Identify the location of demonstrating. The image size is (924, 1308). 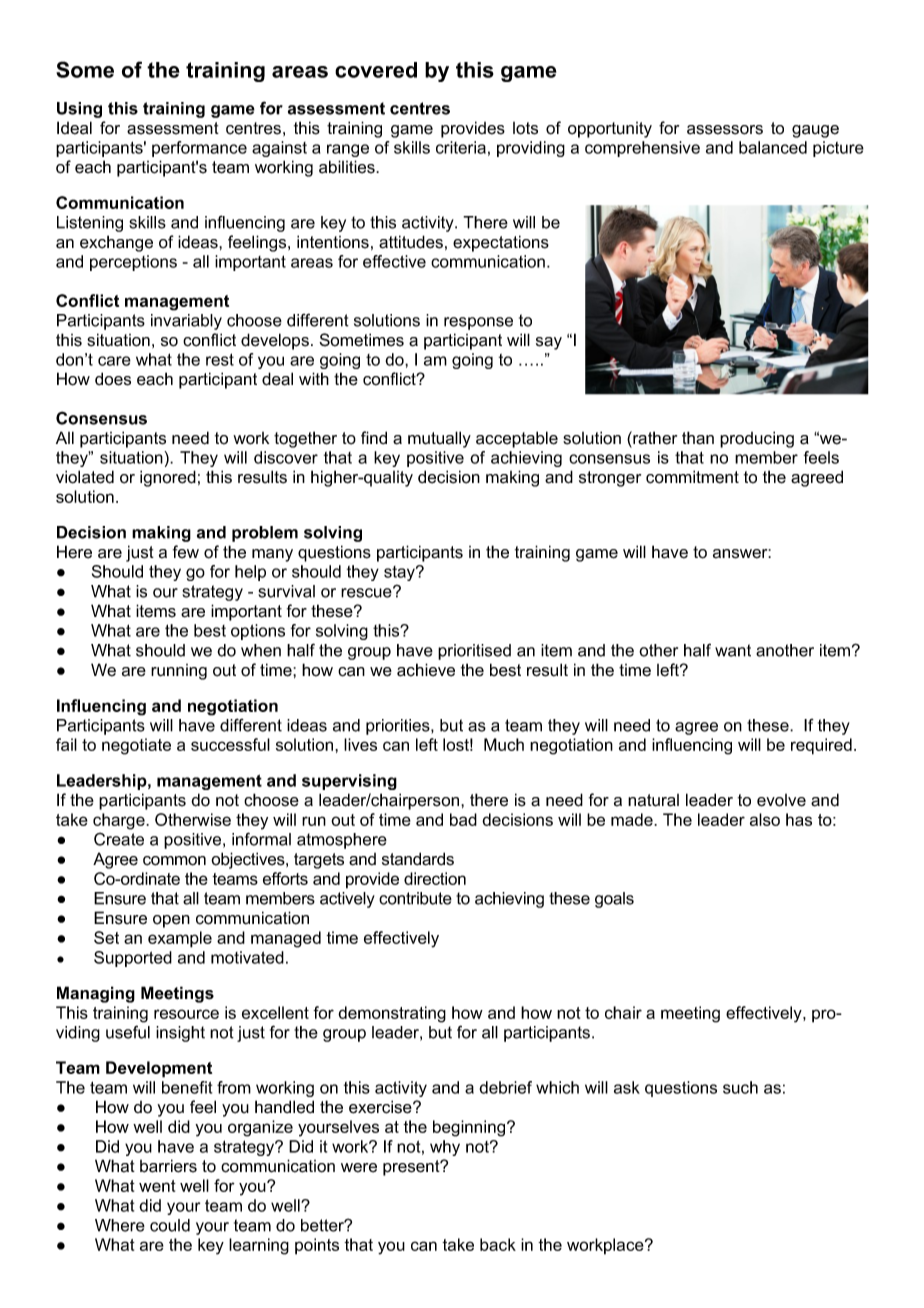
(392, 1014).
